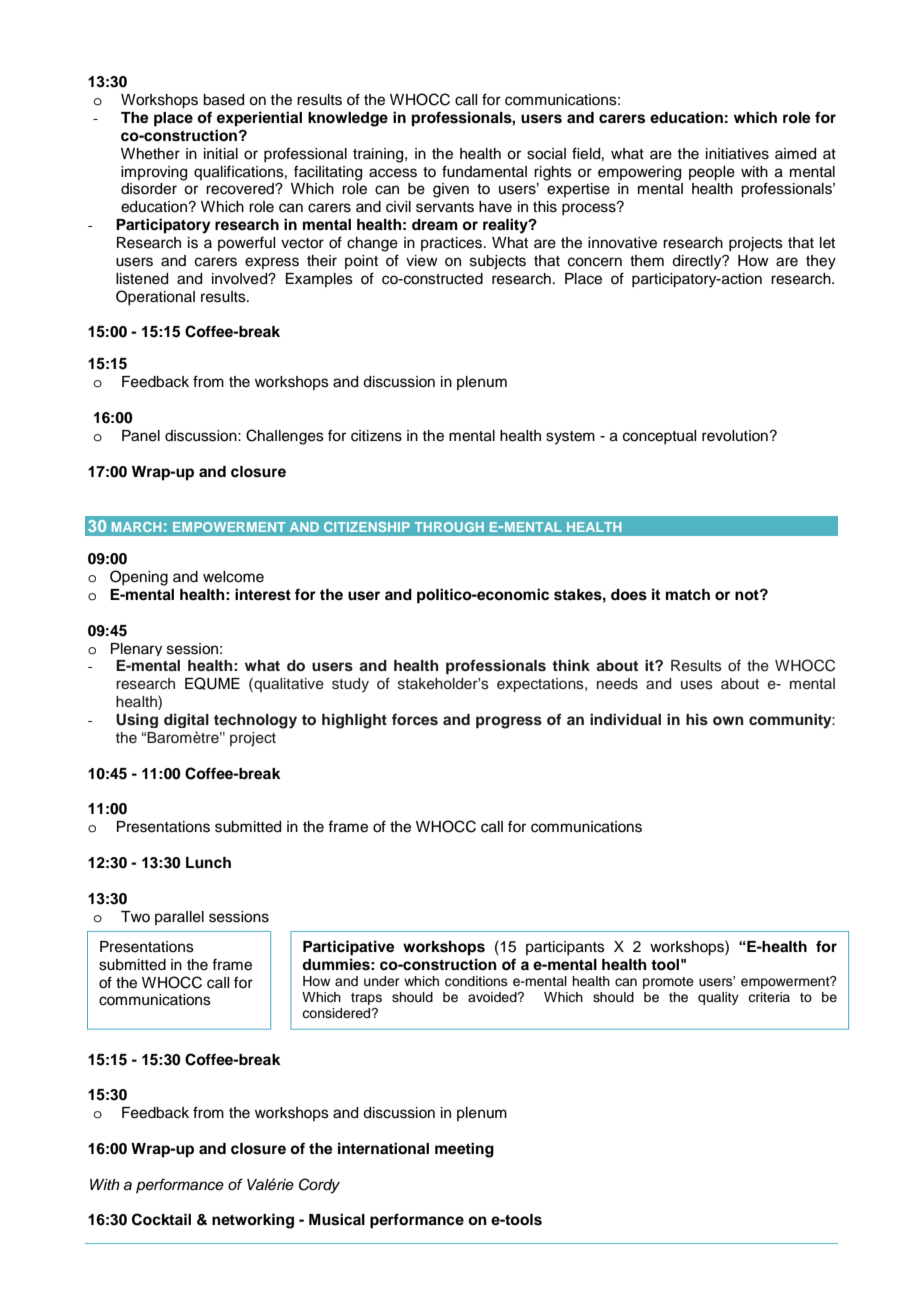 This screenshot has width=924, height=1308. I want to click on own, so click(728, 721).
